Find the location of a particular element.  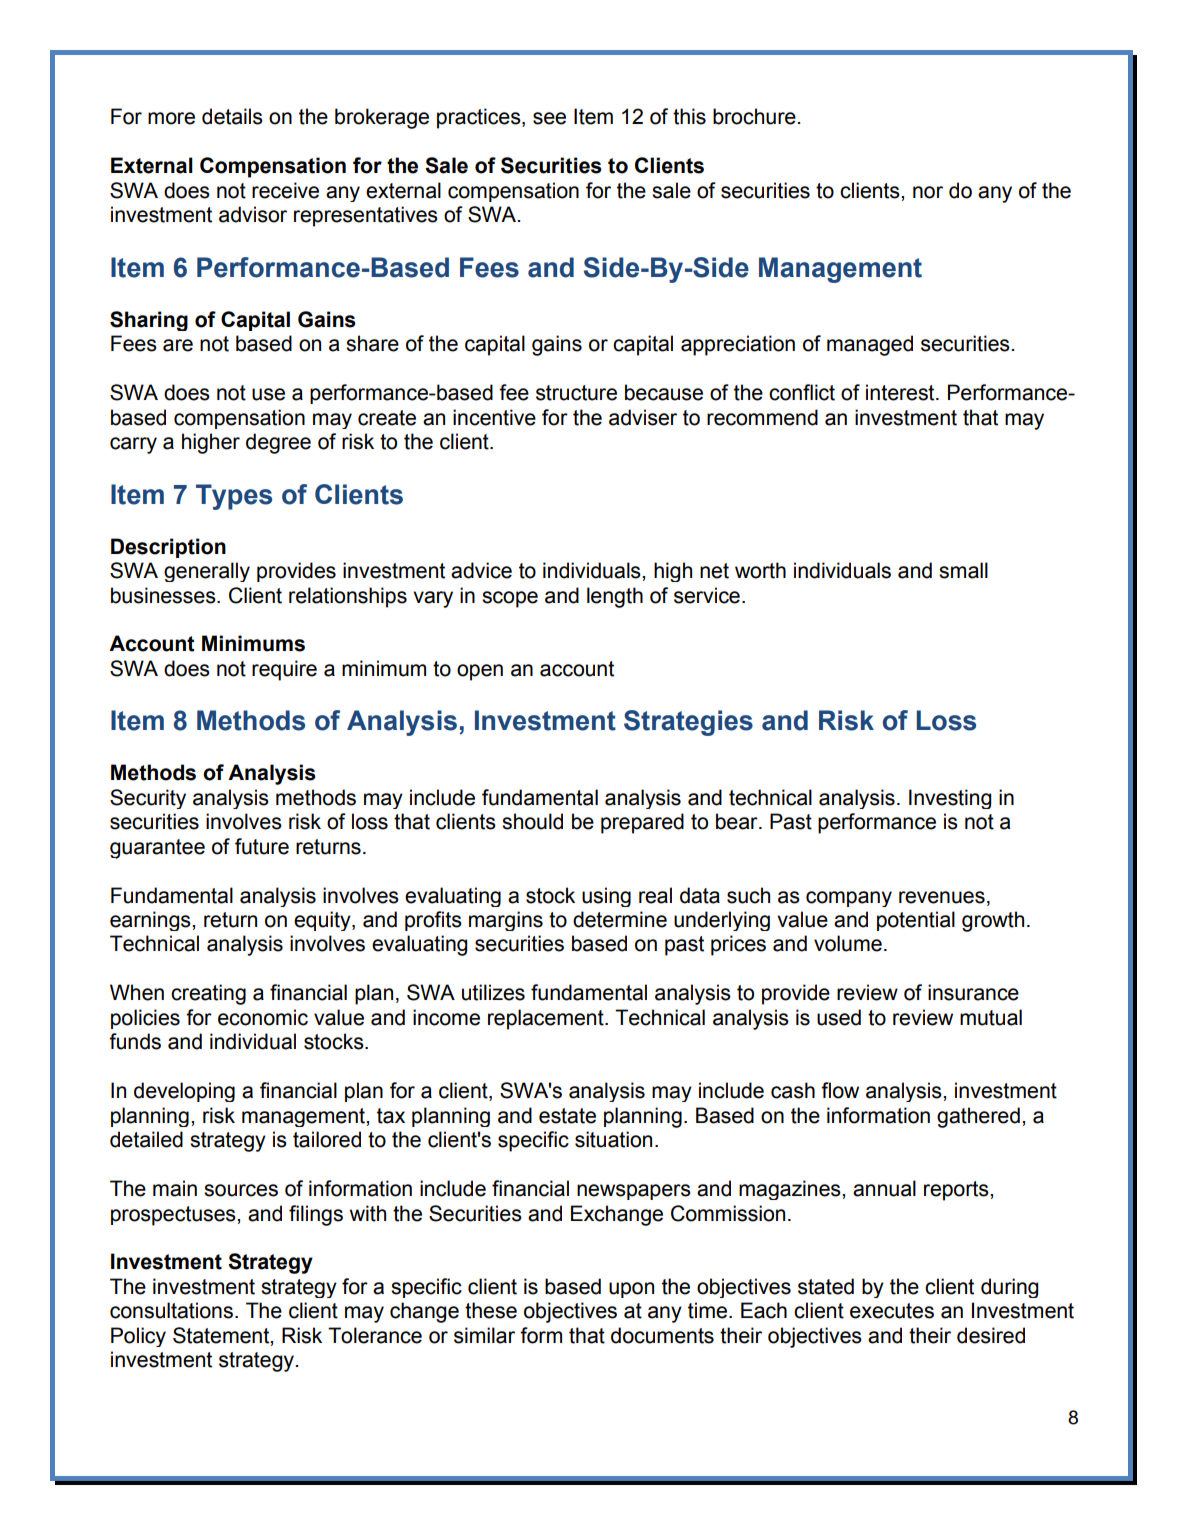

require is located at coordinates (284, 670).
